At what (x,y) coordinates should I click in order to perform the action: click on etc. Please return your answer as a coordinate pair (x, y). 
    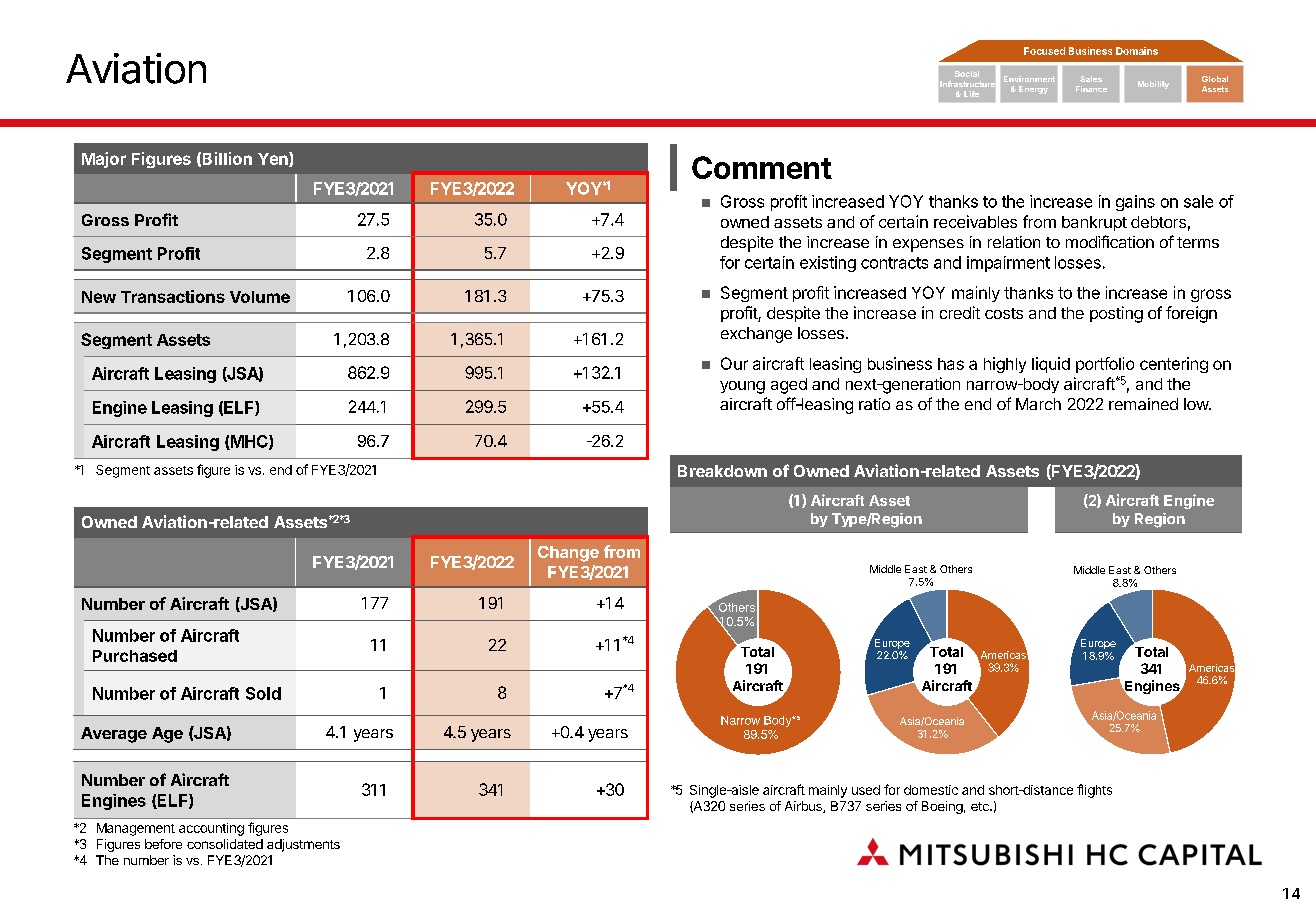
    Looking at the image, I should click on (981, 806).
